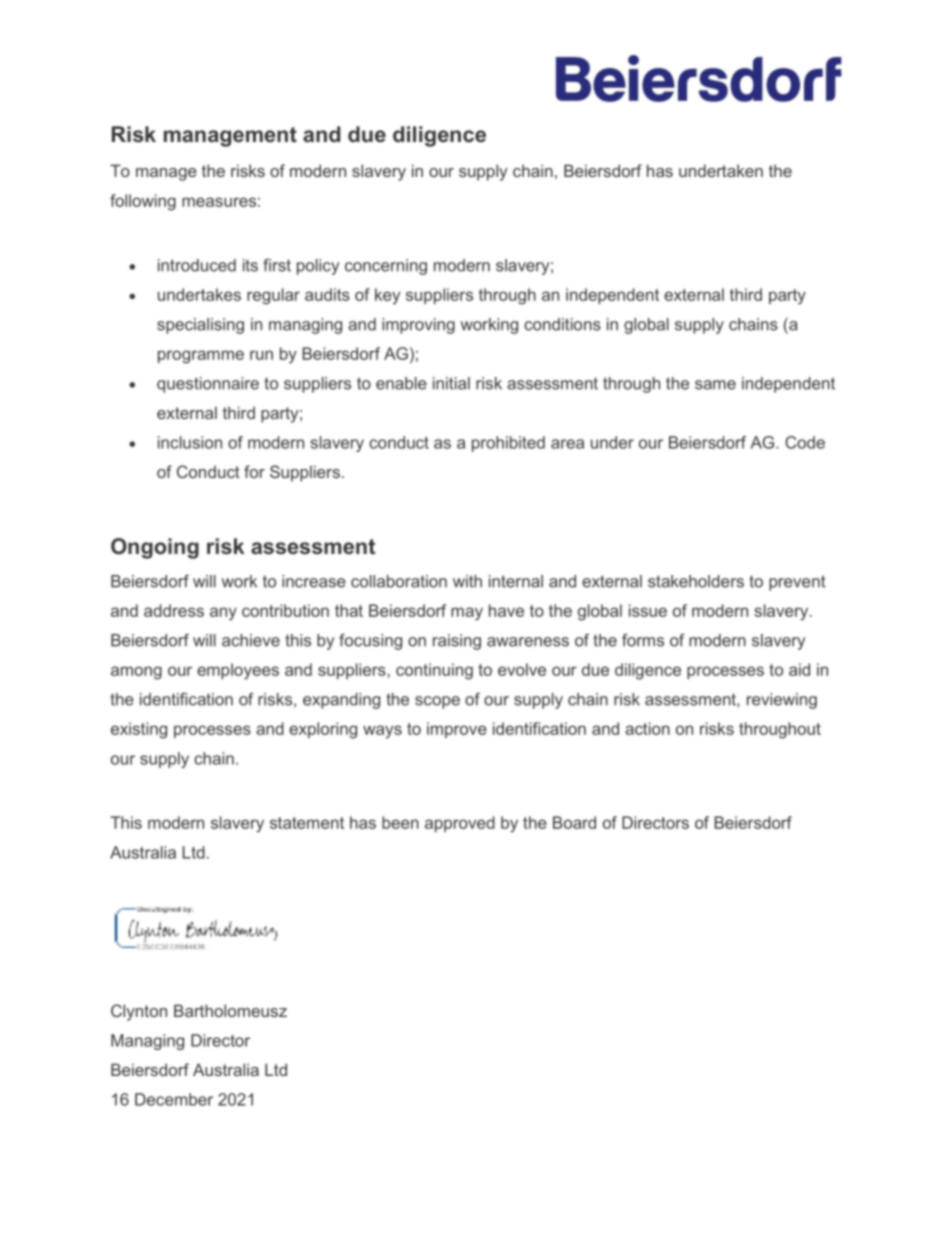 The image size is (952, 1233). What do you see at coordinates (155, 548) in the screenshot?
I see `Ongoing` at bounding box center [155, 548].
